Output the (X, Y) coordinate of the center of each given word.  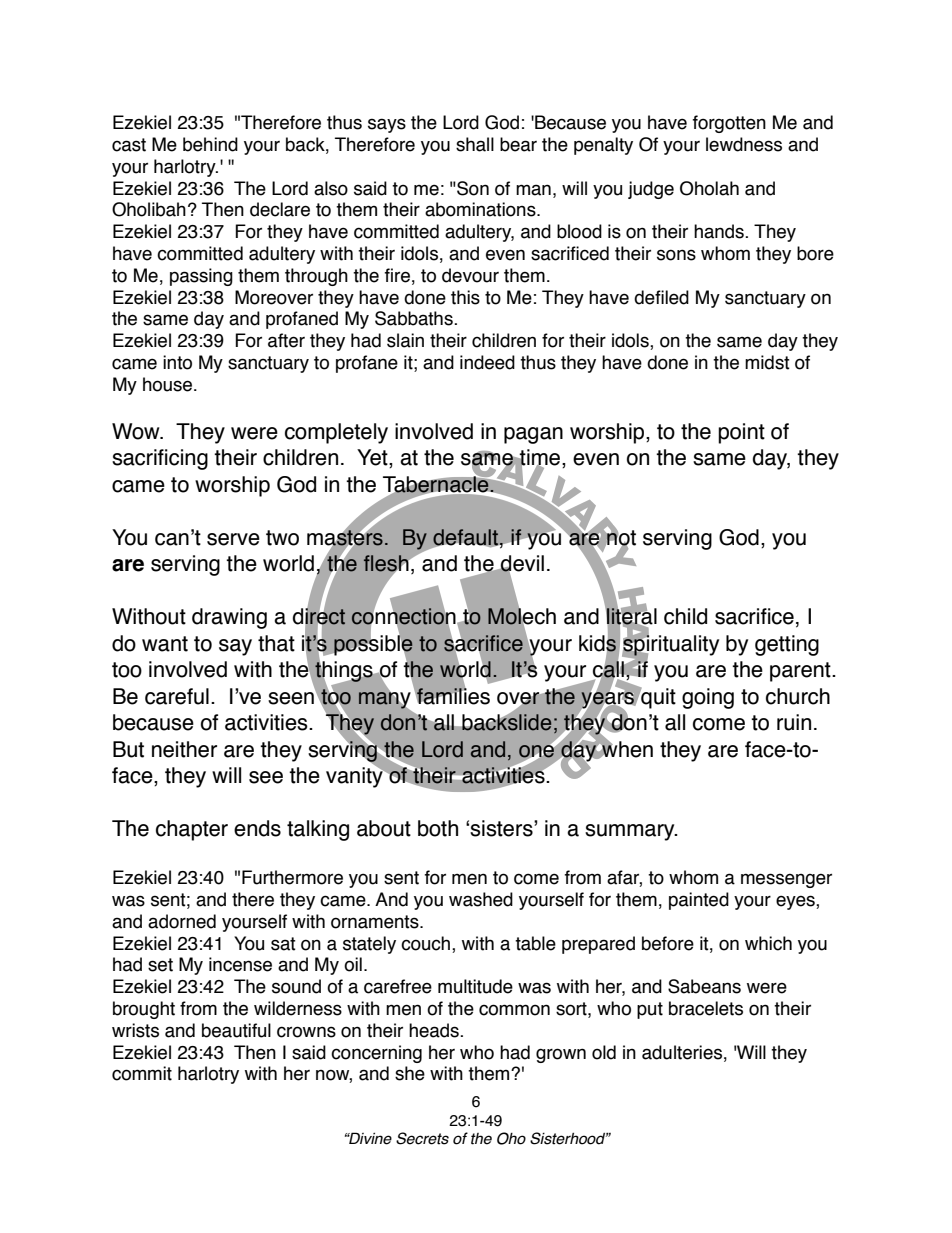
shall (475, 144)
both (438, 828)
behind (210, 144)
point (741, 433)
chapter (192, 830)
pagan (533, 435)
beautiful (236, 1030)
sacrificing (160, 459)
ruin (794, 722)
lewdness (744, 144)
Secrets (422, 1138)
